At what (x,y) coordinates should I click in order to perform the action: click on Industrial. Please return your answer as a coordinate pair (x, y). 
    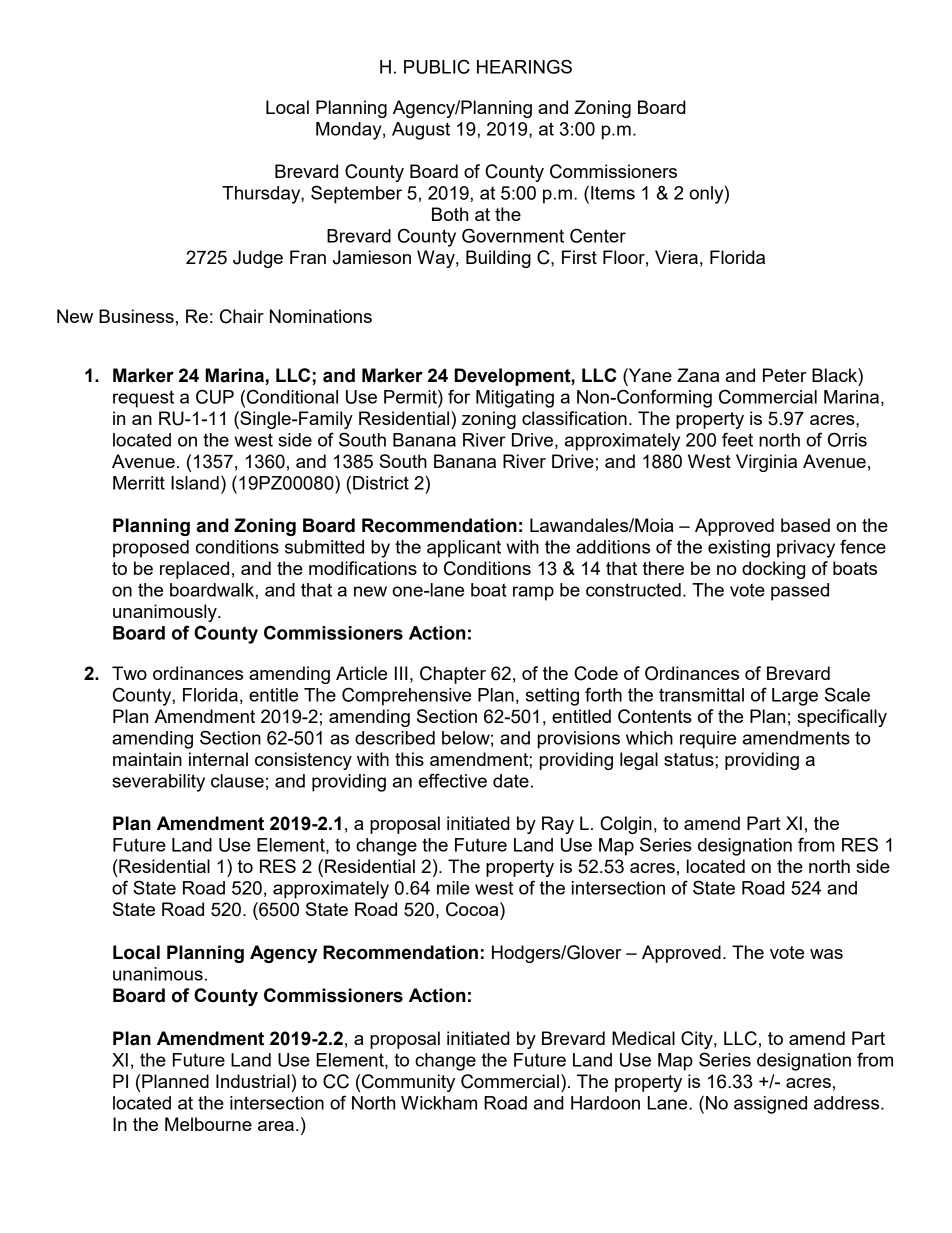
    Looking at the image, I should click on (253, 1081).
